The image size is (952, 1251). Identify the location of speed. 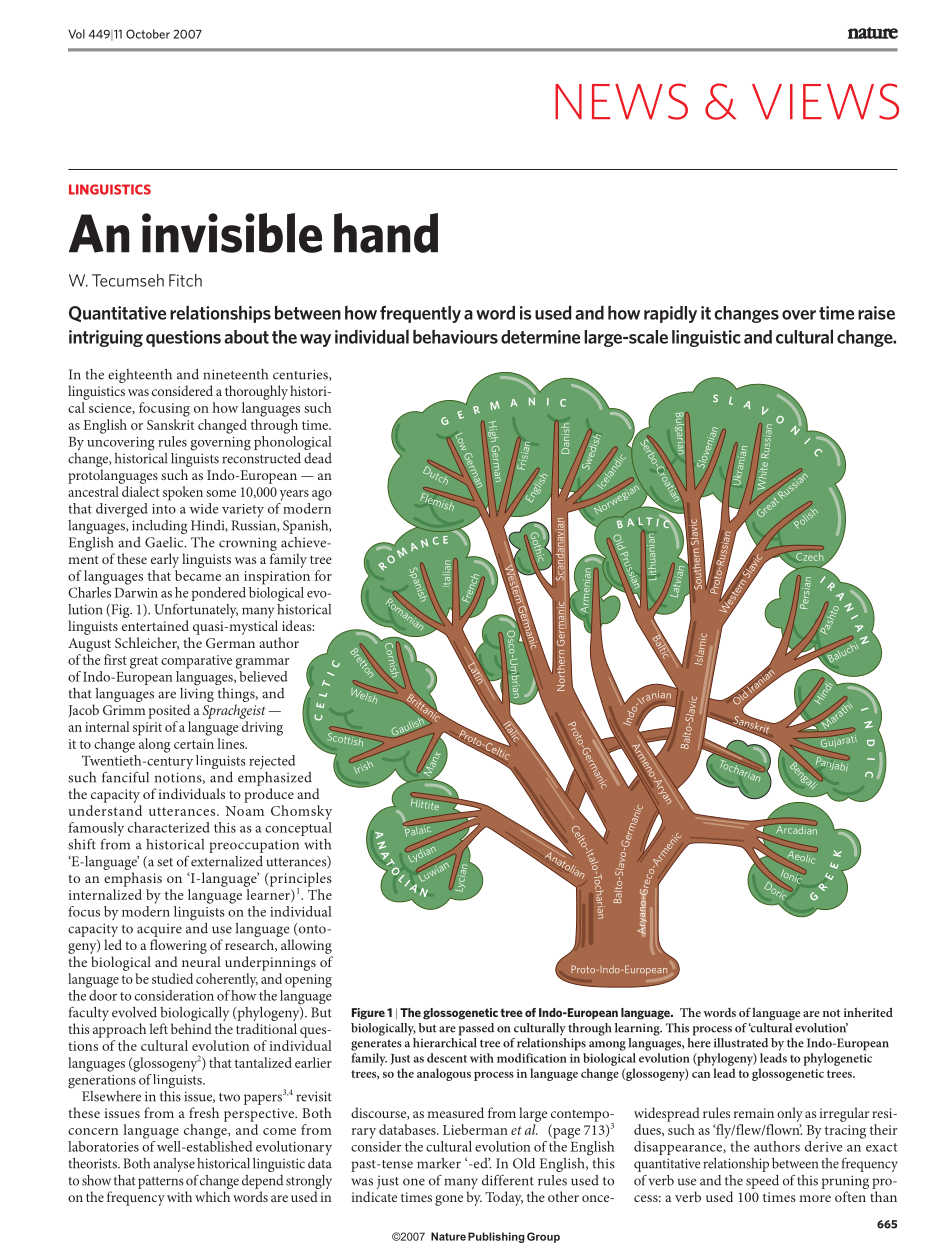
(762, 1182).
